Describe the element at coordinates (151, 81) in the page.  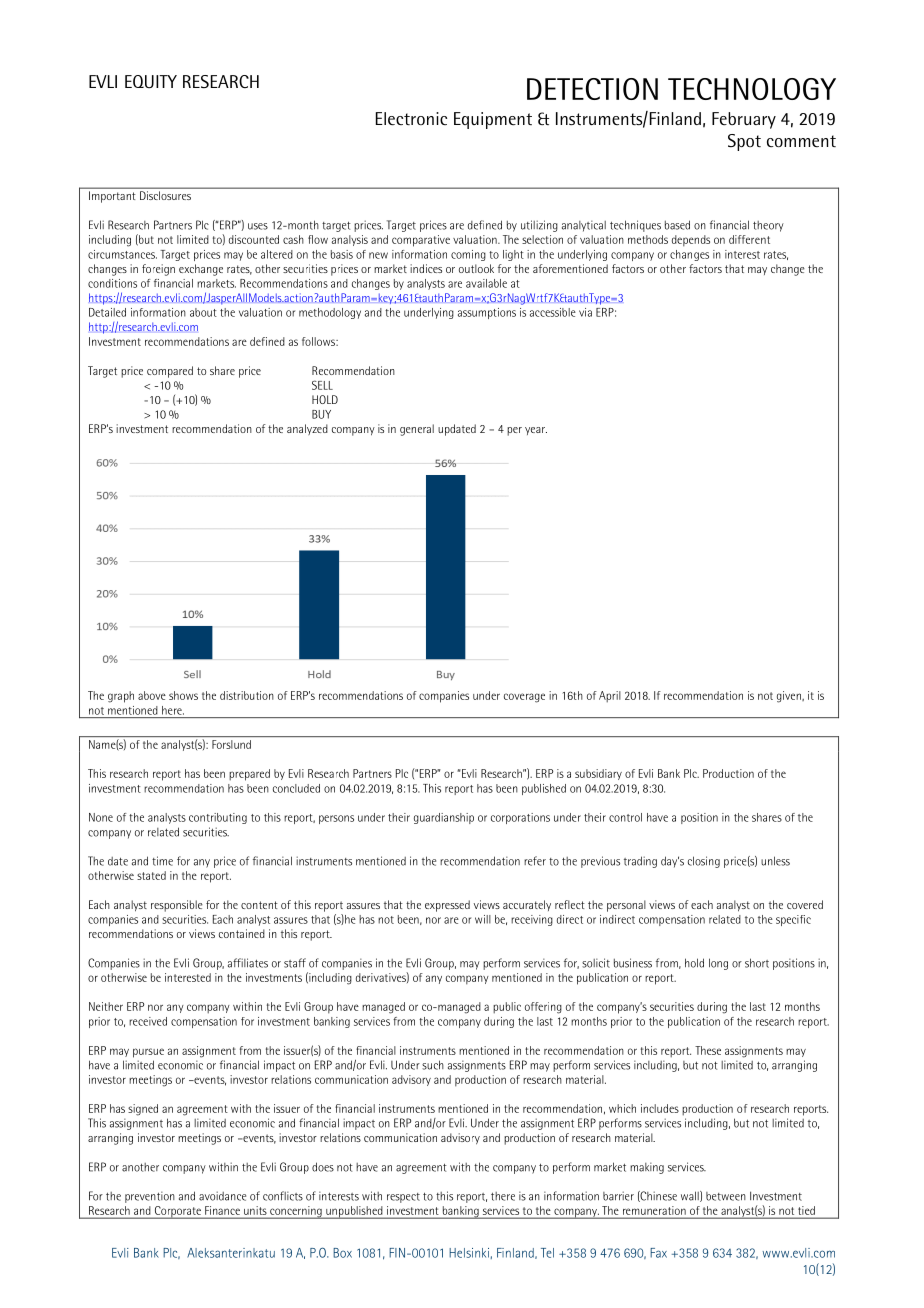
I see `EQUITY` at that location.
